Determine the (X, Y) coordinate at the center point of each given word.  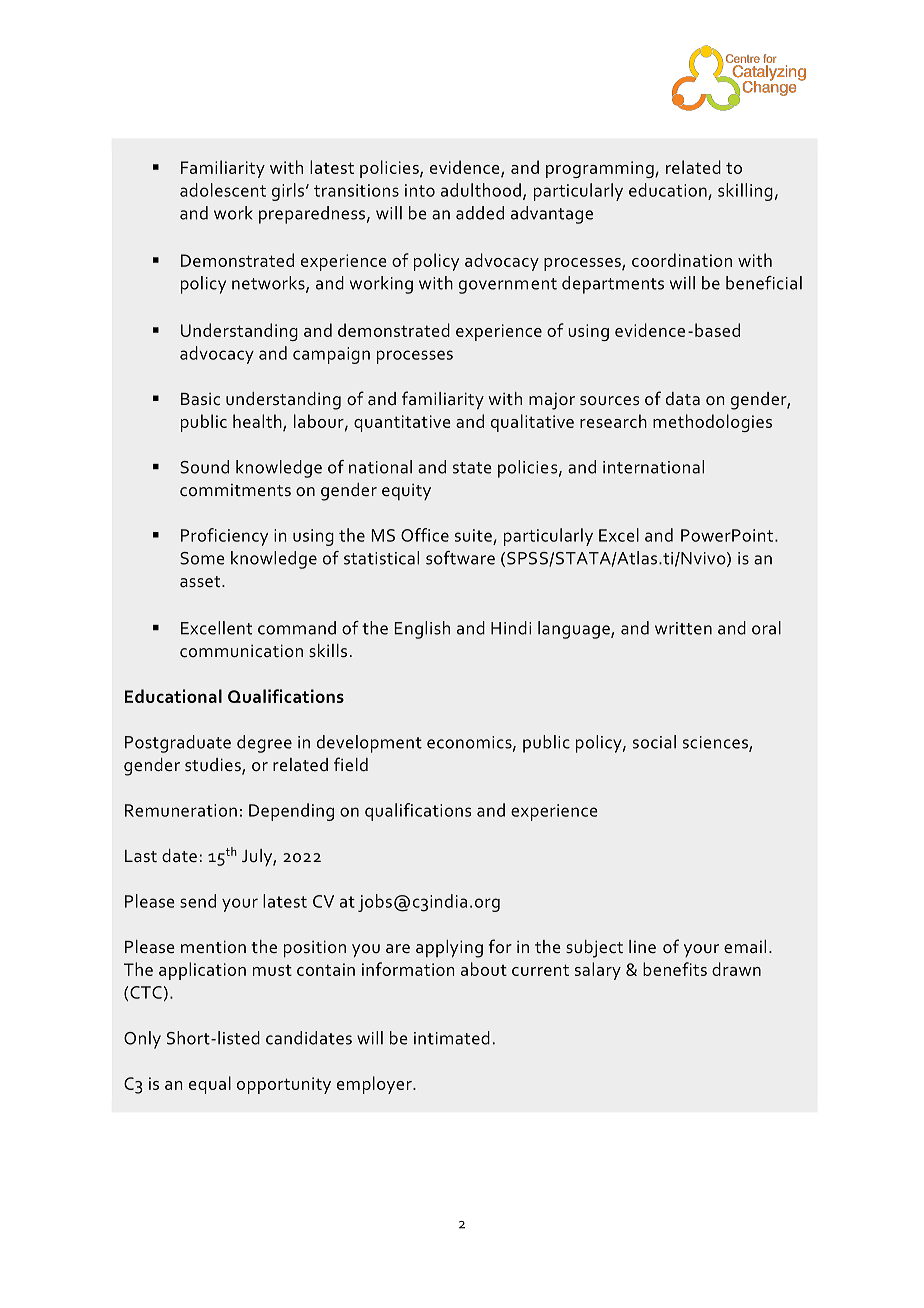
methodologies (712, 423)
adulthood (481, 190)
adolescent (223, 190)
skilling (745, 192)
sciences (716, 743)
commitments (235, 490)
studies (214, 766)
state (472, 468)
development (369, 744)
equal (210, 1085)
